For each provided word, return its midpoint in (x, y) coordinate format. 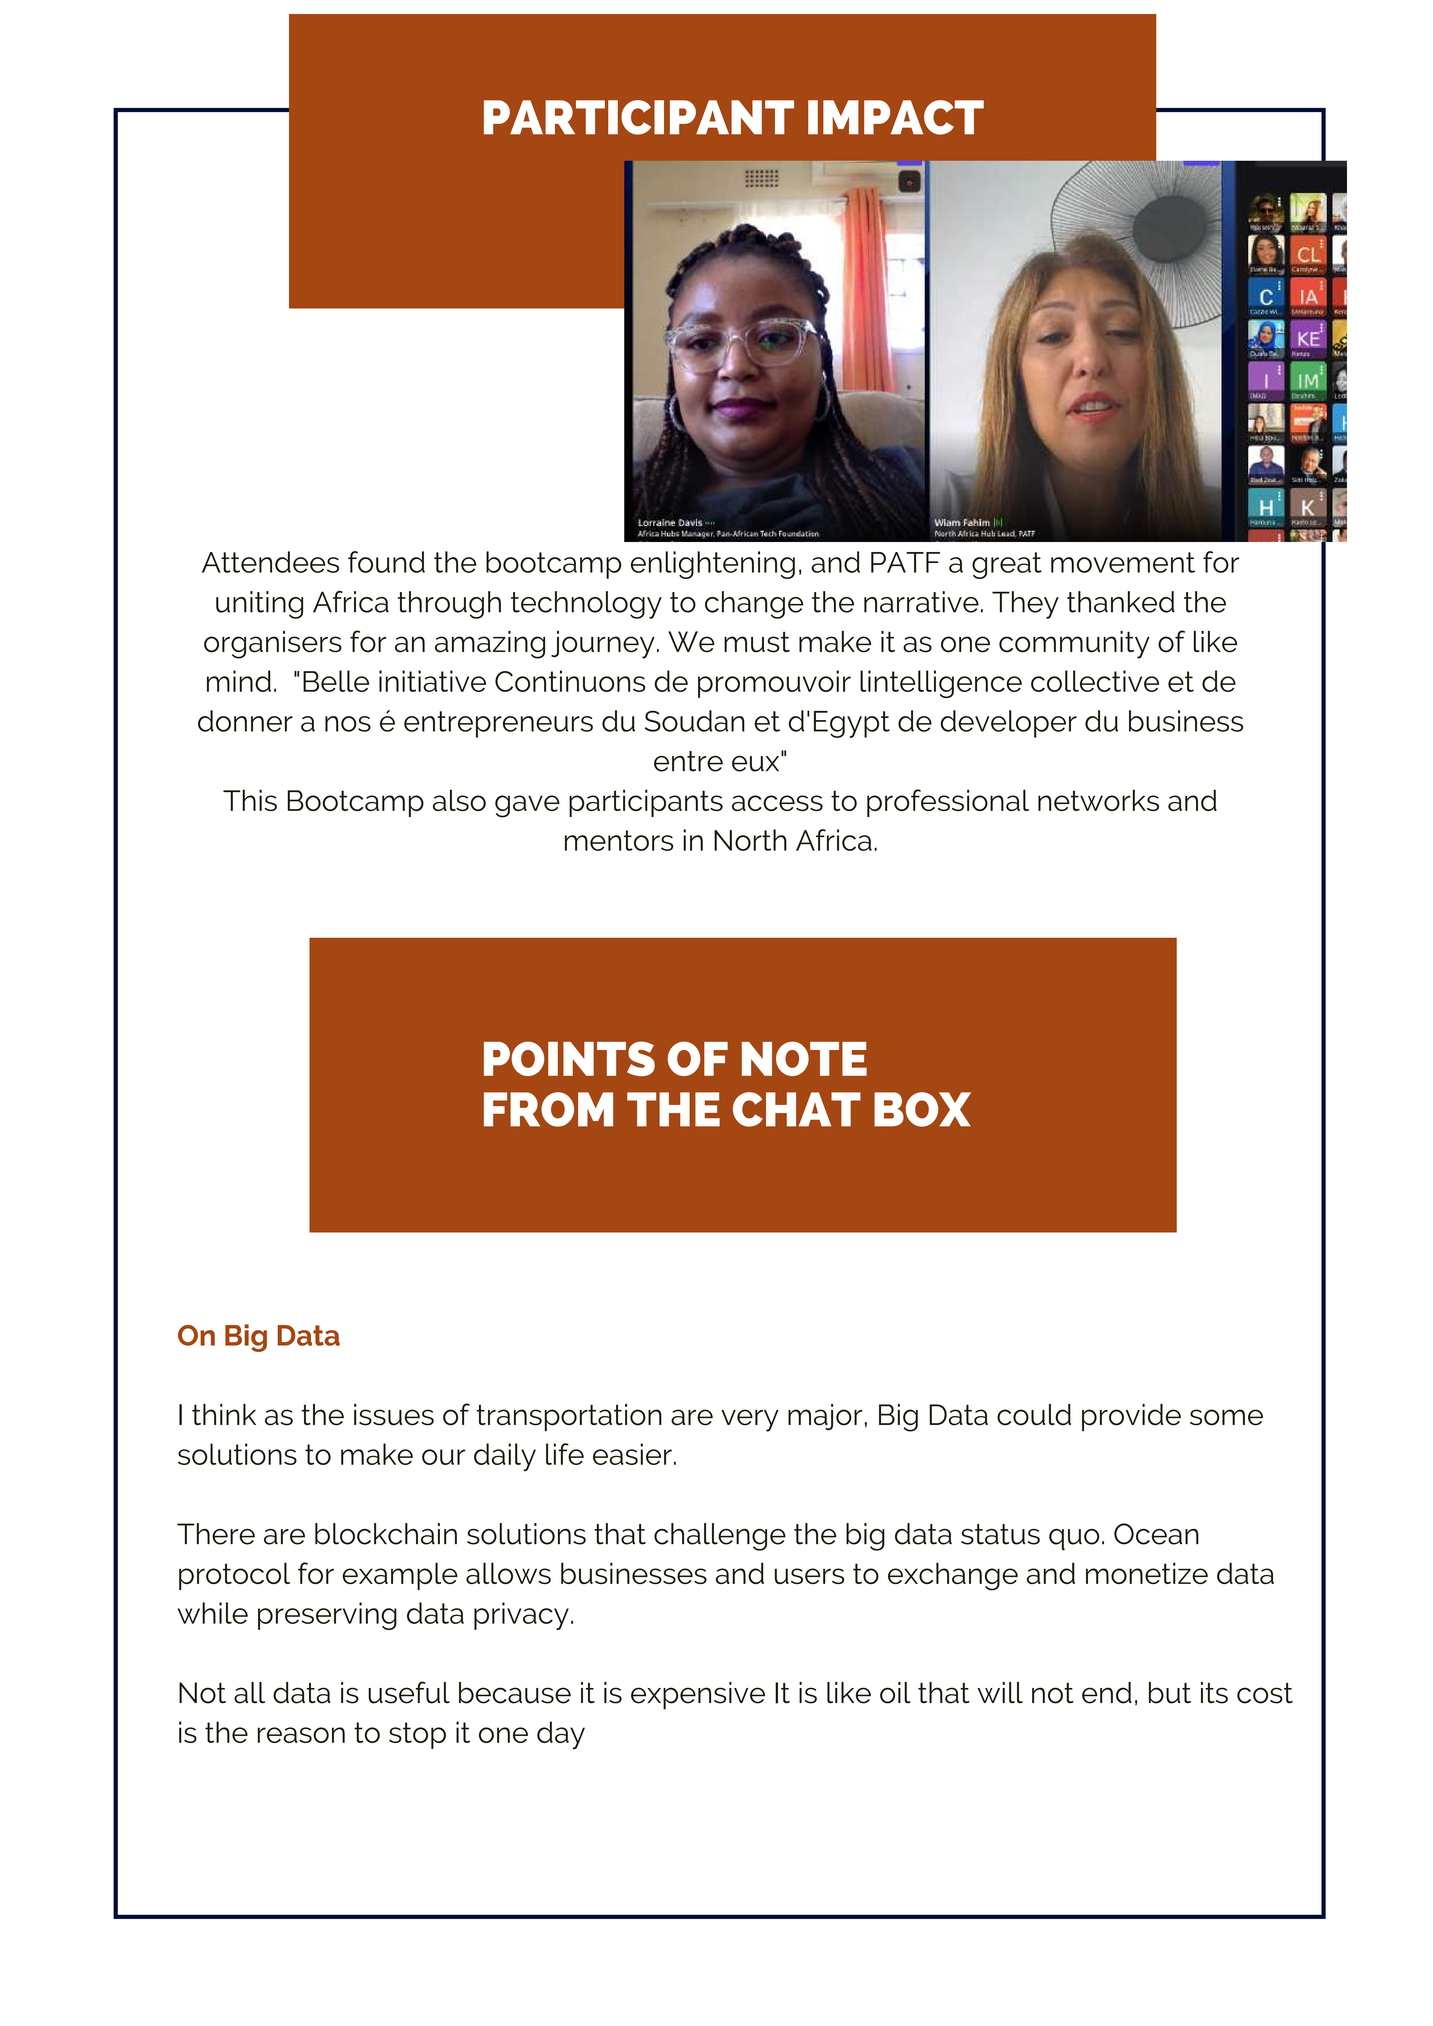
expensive (698, 1696)
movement (1123, 562)
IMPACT (896, 117)
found (386, 562)
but (1170, 1693)
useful (409, 1692)
